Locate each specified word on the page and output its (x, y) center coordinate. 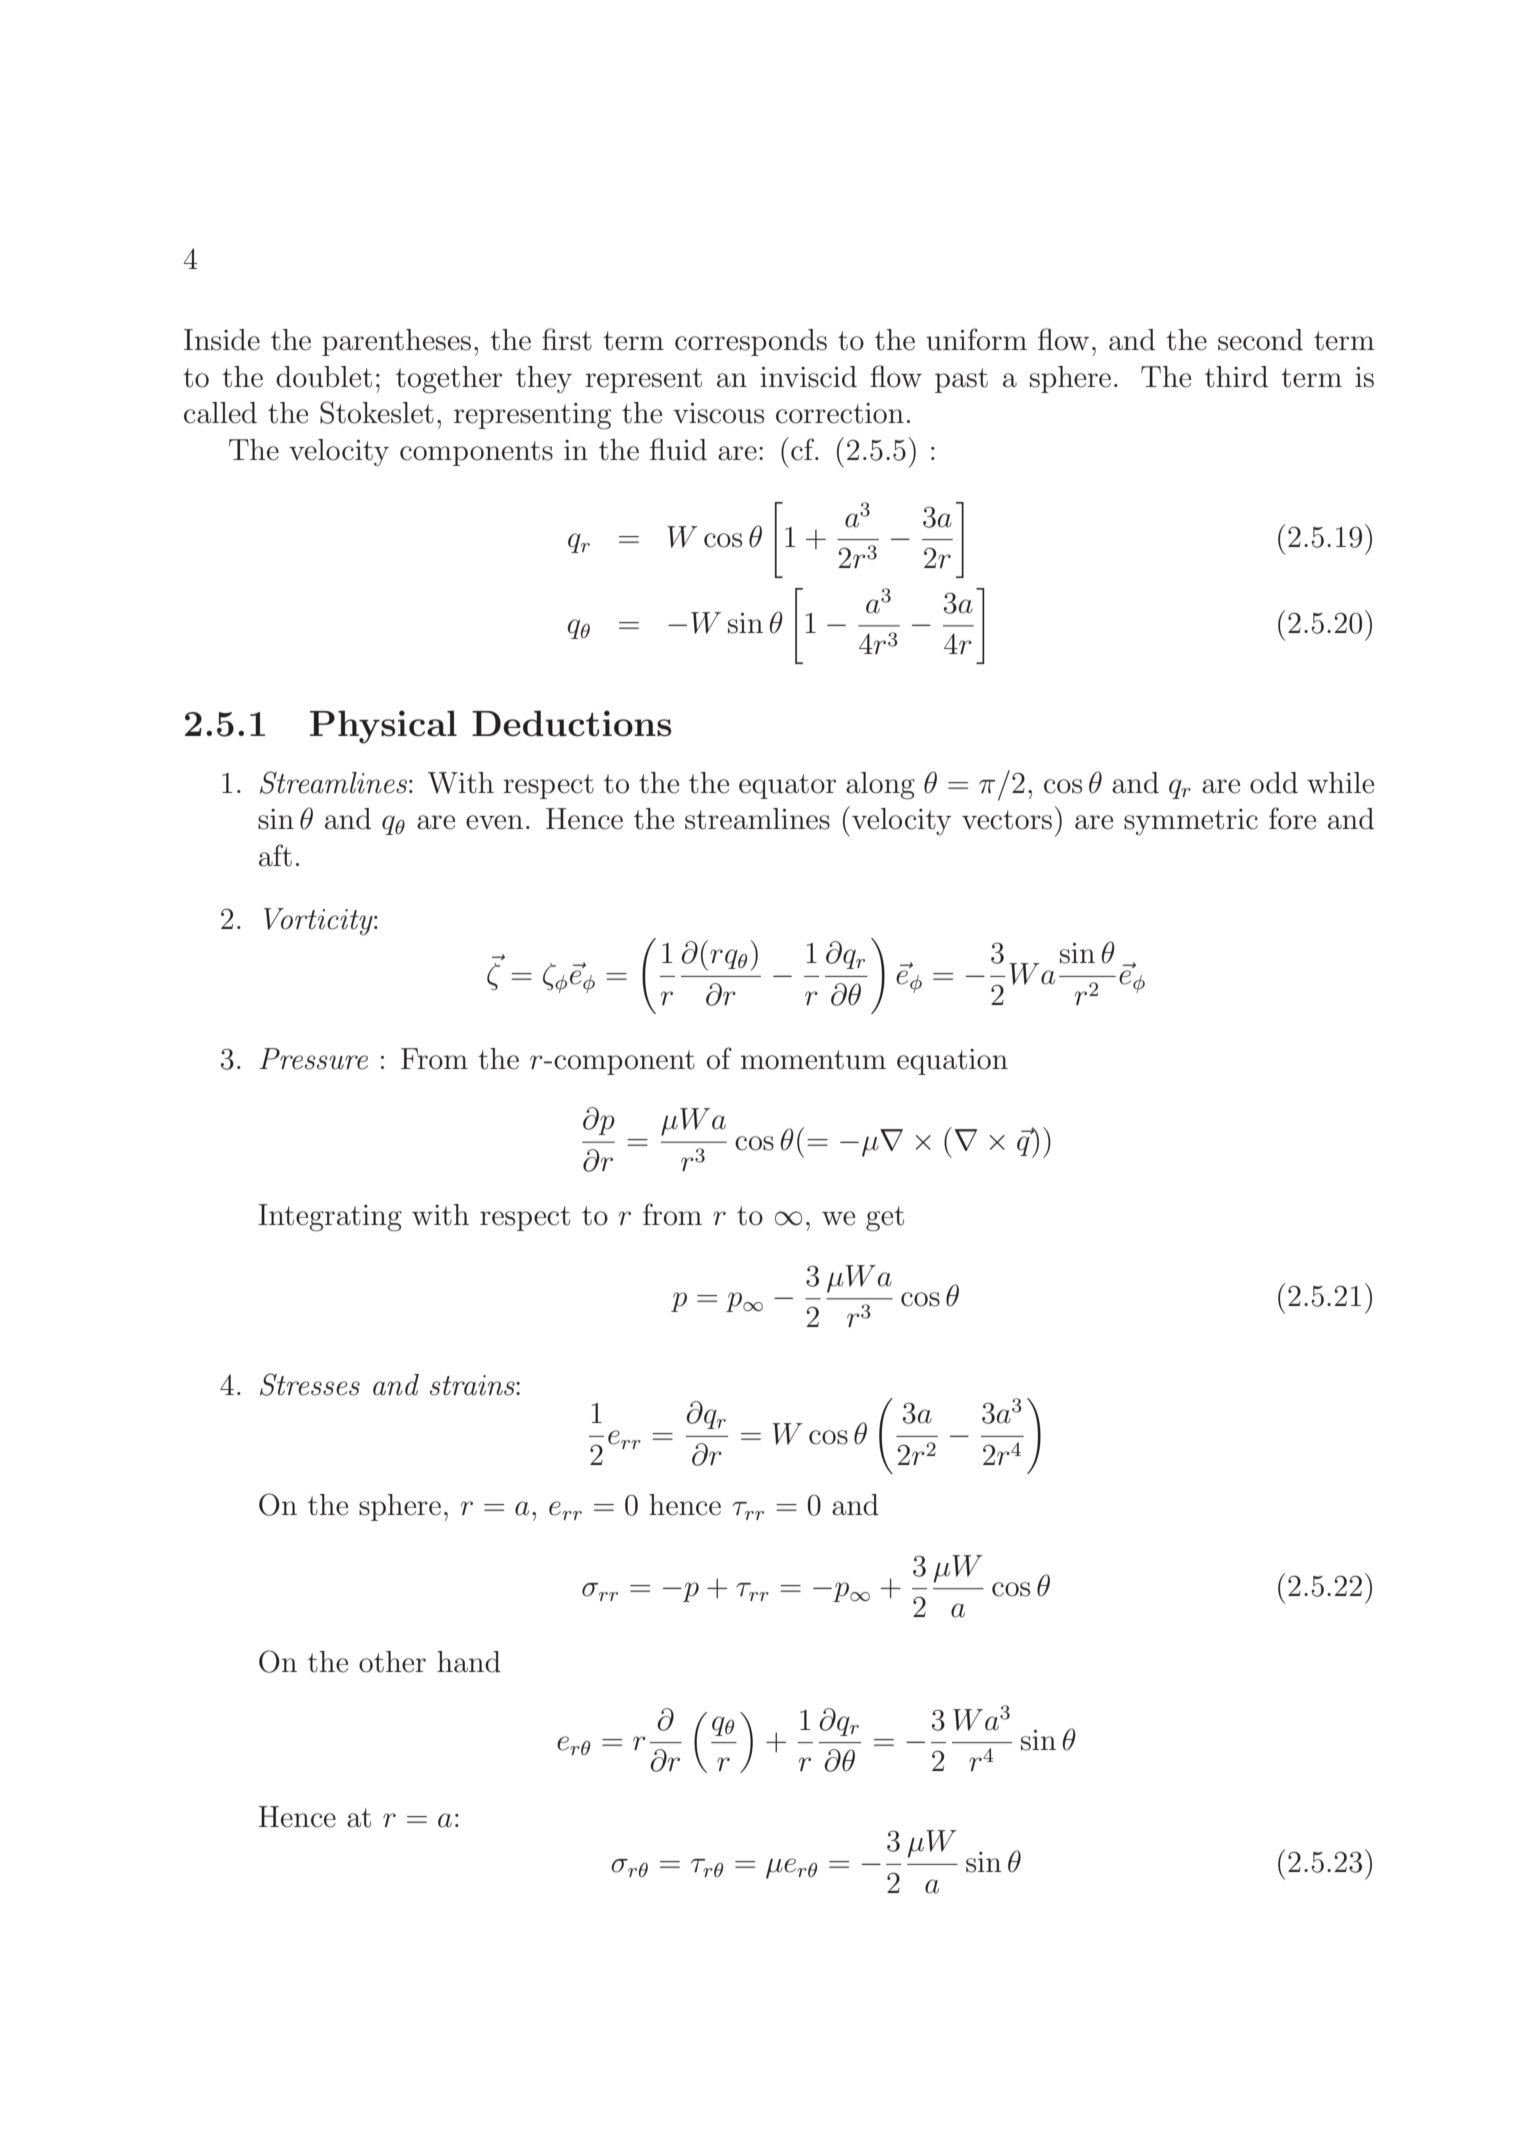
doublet (324, 377)
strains (473, 1385)
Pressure (313, 1059)
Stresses (310, 1384)
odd (1274, 783)
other (392, 1662)
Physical (383, 727)
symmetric (1191, 822)
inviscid (808, 377)
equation (952, 1062)
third (1236, 377)
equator (787, 786)
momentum (813, 1060)
